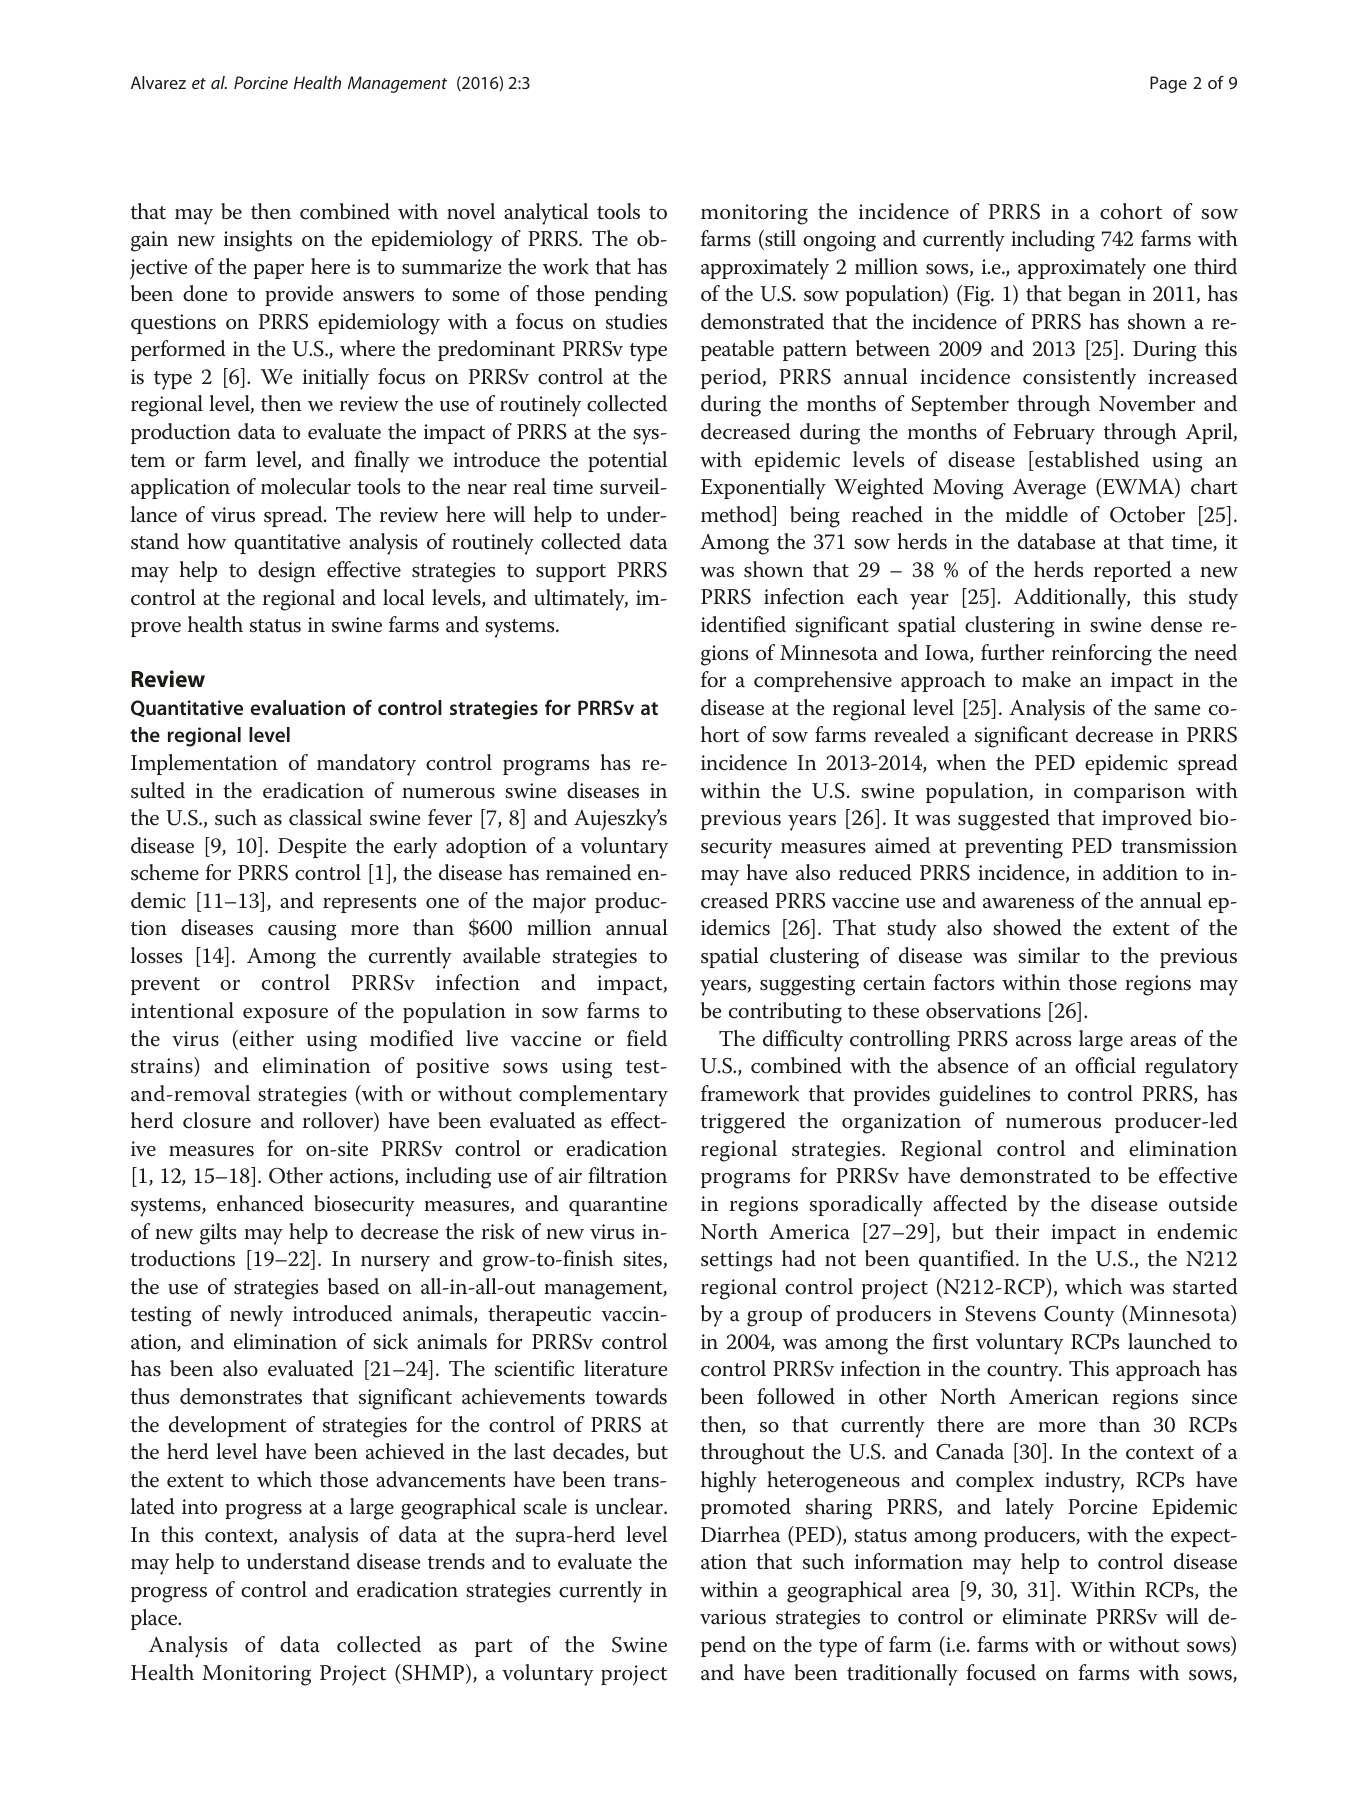 This screenshot has width=1368, height=1817. What do you see at coordinates (1168, 84) in the screenshot?
I see `Page` at bounding box center [1168, 84].
